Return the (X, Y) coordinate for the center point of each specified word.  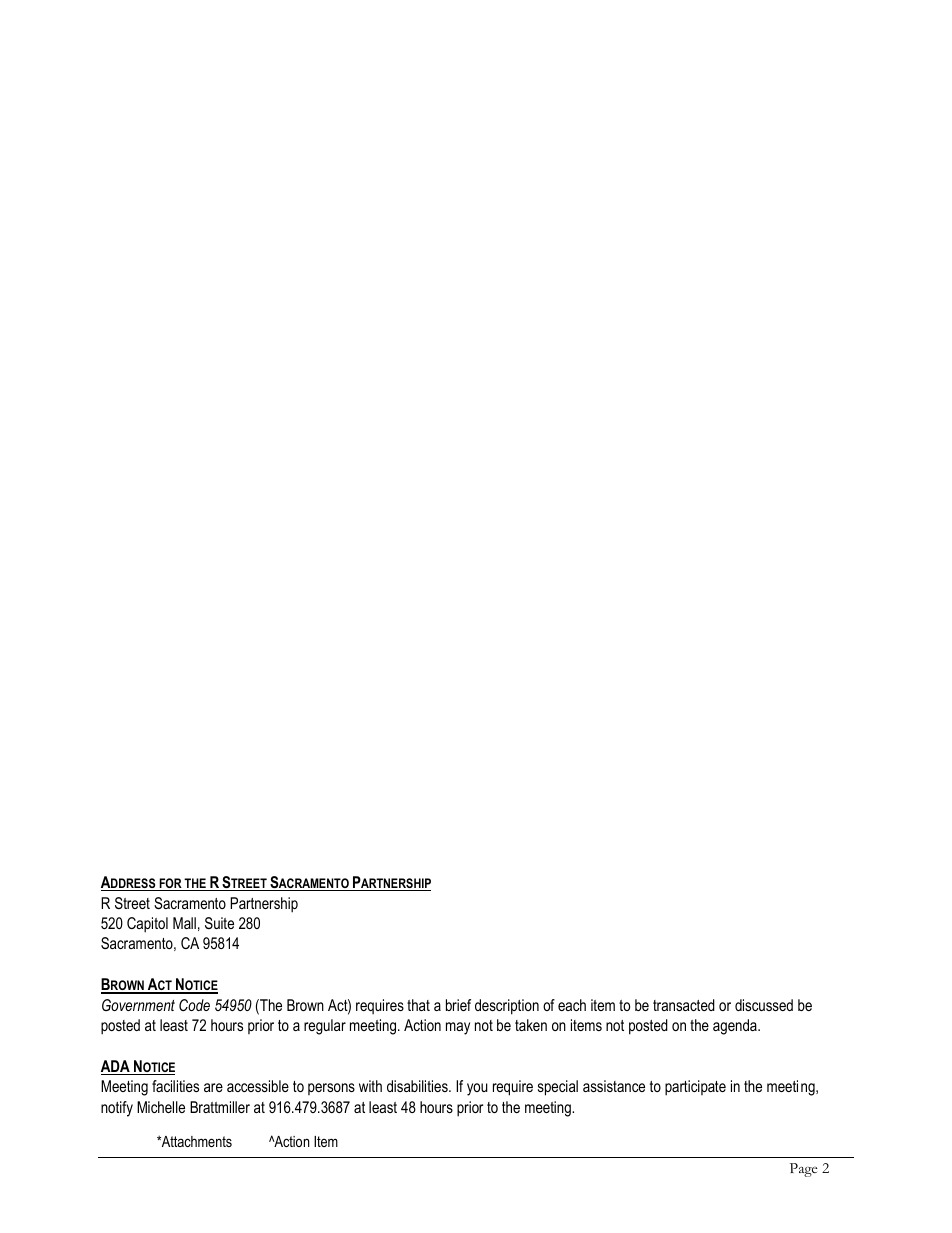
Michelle (161, 1107)
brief (458, 1005)
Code (194, 1005)
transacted (684, 1005)
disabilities (418, 1086)
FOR (170, 884)
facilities (175, 1086)
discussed (764, 1005)
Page (803, 1170)
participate (695, 1088)
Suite (219, 923)
